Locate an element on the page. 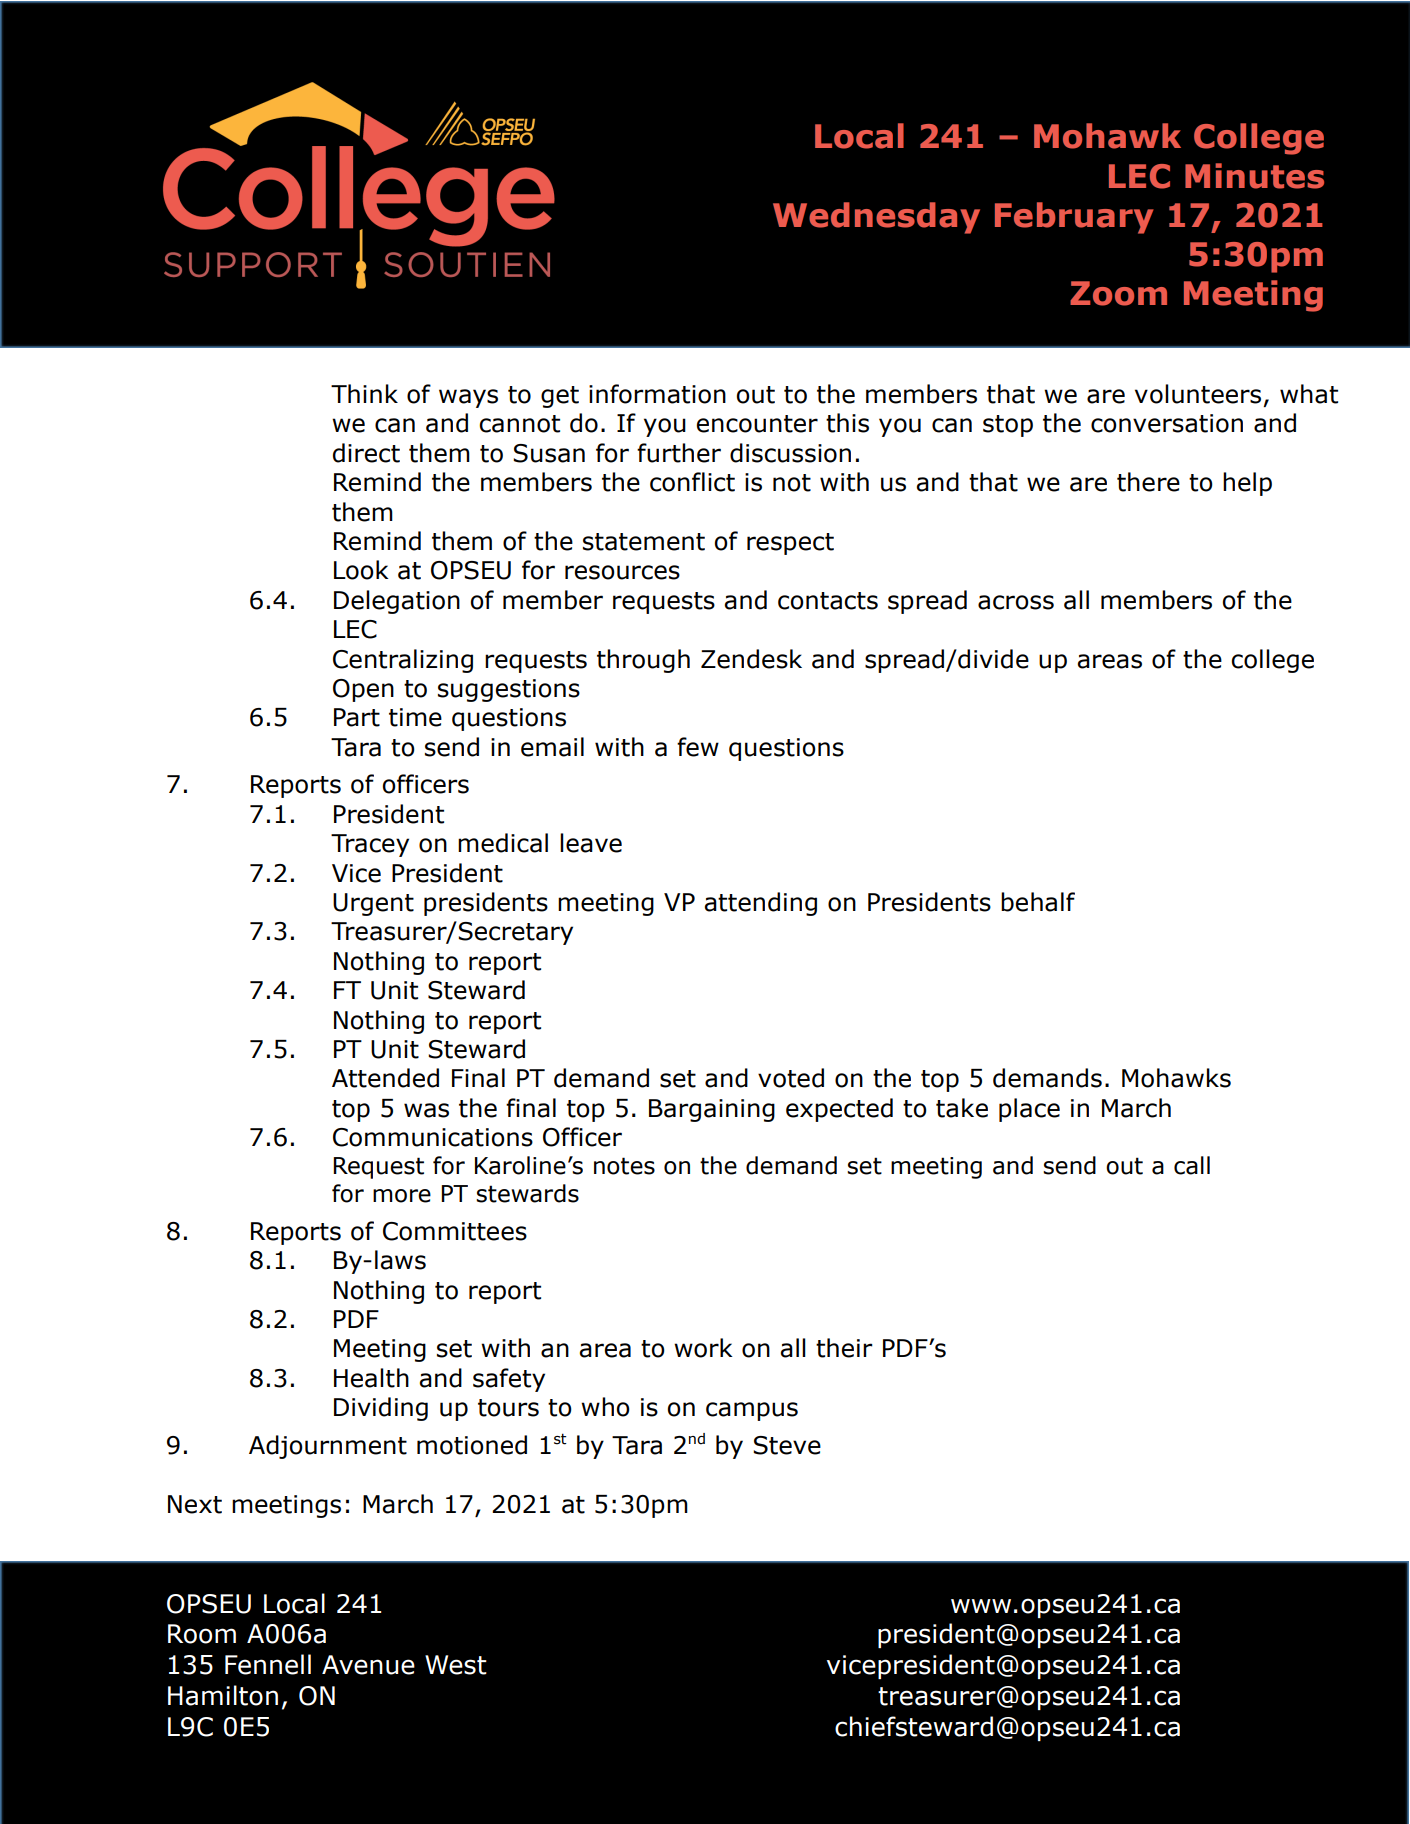 This image has width=1410, height=1824. Bargaining is located at coordinates (712, 1110).
